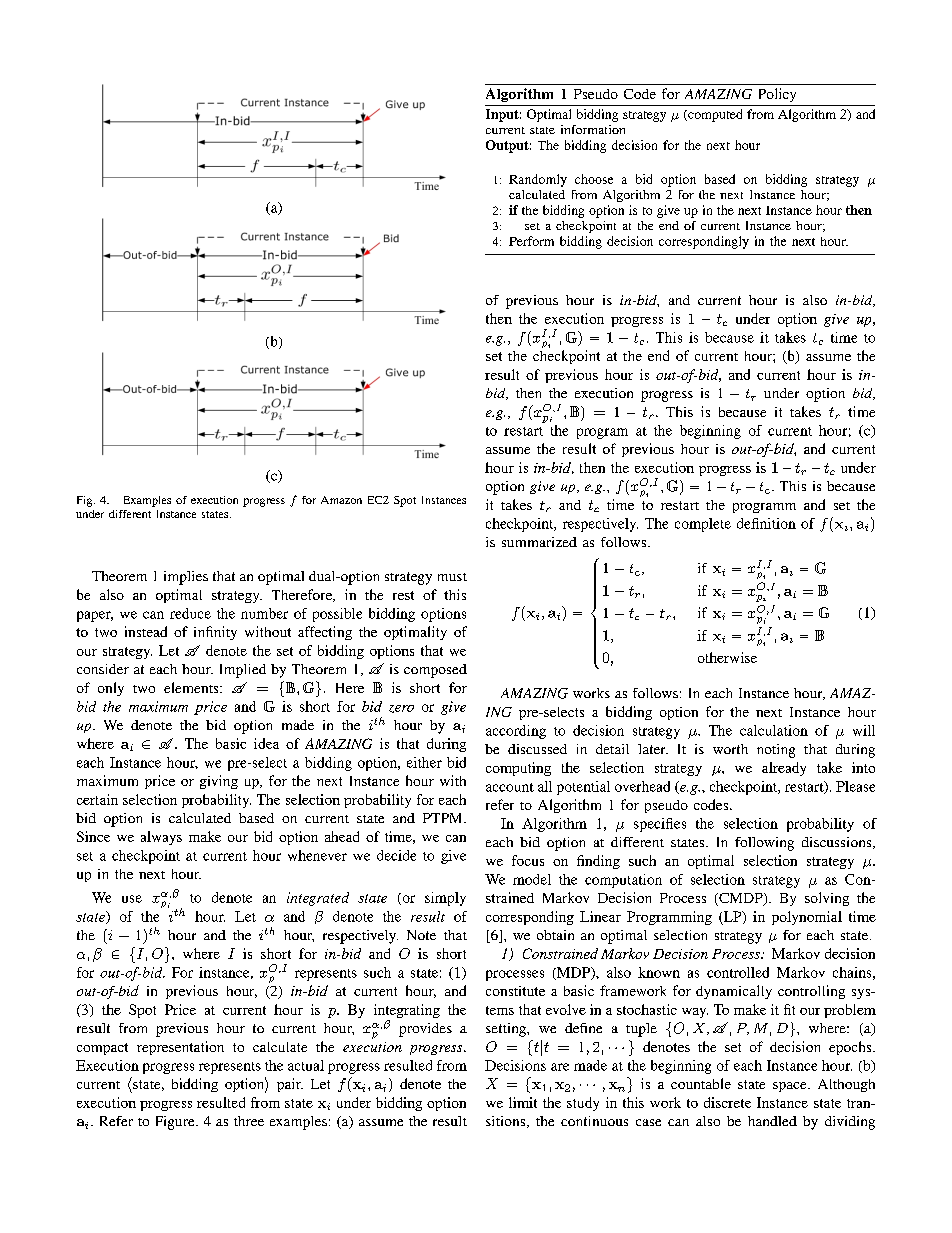 The height and width of the screenshot is (1233, 952). I want to click on reduce, so click(190, 613).
